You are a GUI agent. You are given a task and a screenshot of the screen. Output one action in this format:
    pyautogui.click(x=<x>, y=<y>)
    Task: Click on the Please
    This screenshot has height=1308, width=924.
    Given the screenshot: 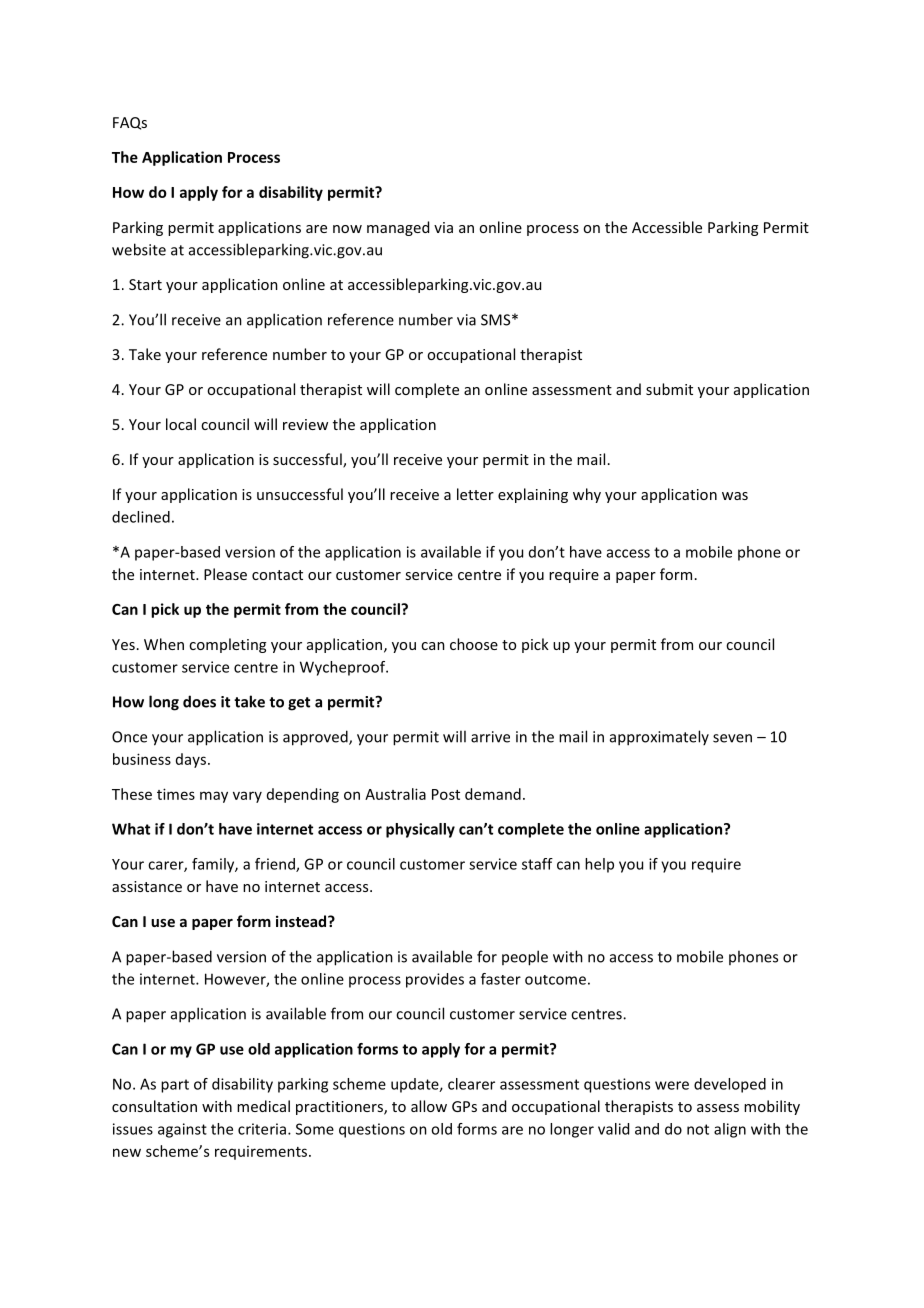 What is the action you would take?
    pyautogui.click(x=225, y=574)
